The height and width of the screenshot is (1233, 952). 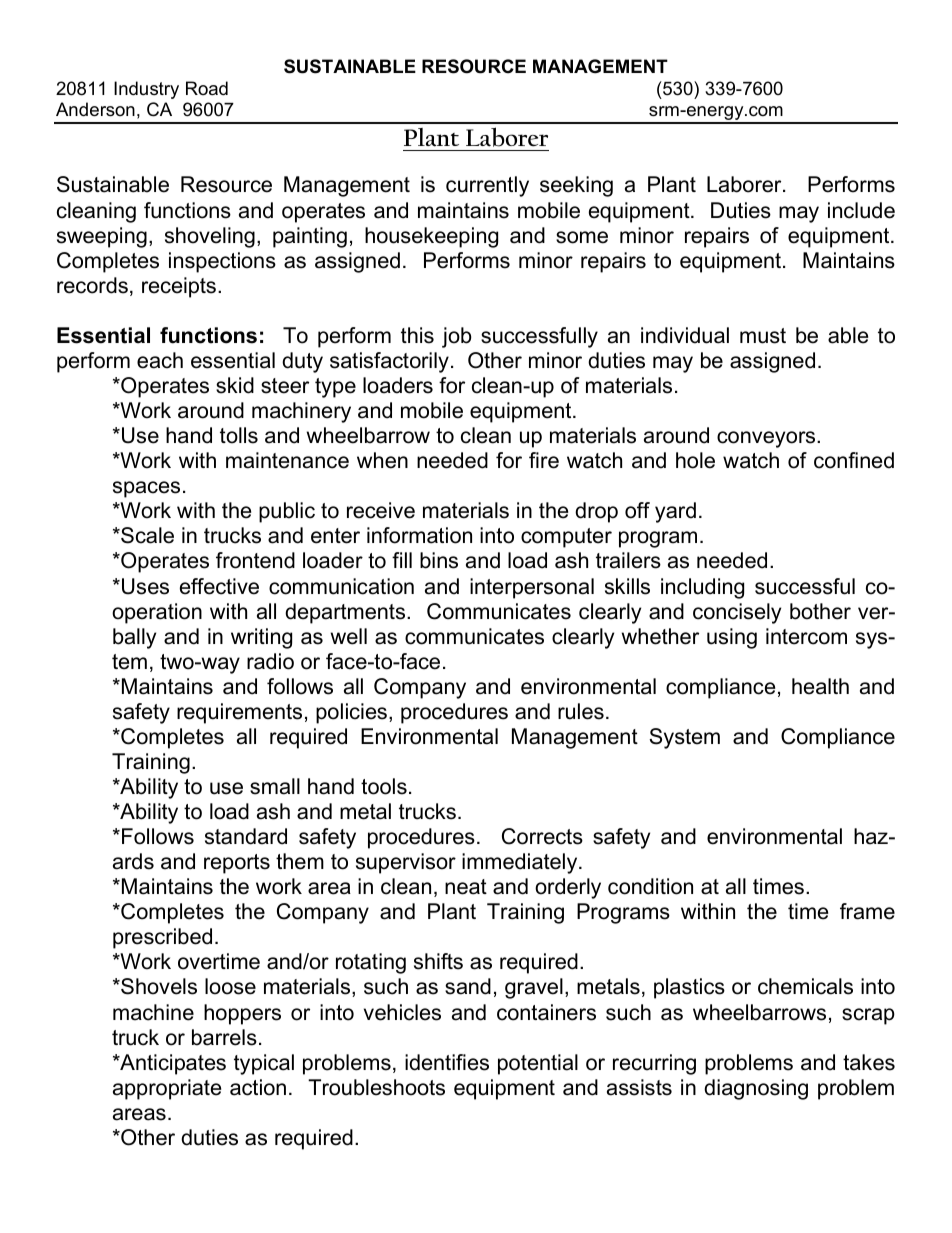 What do you see at coordinates (487, 186) in the screenshot?
I see `currently` at bounding box center [487, 186].
